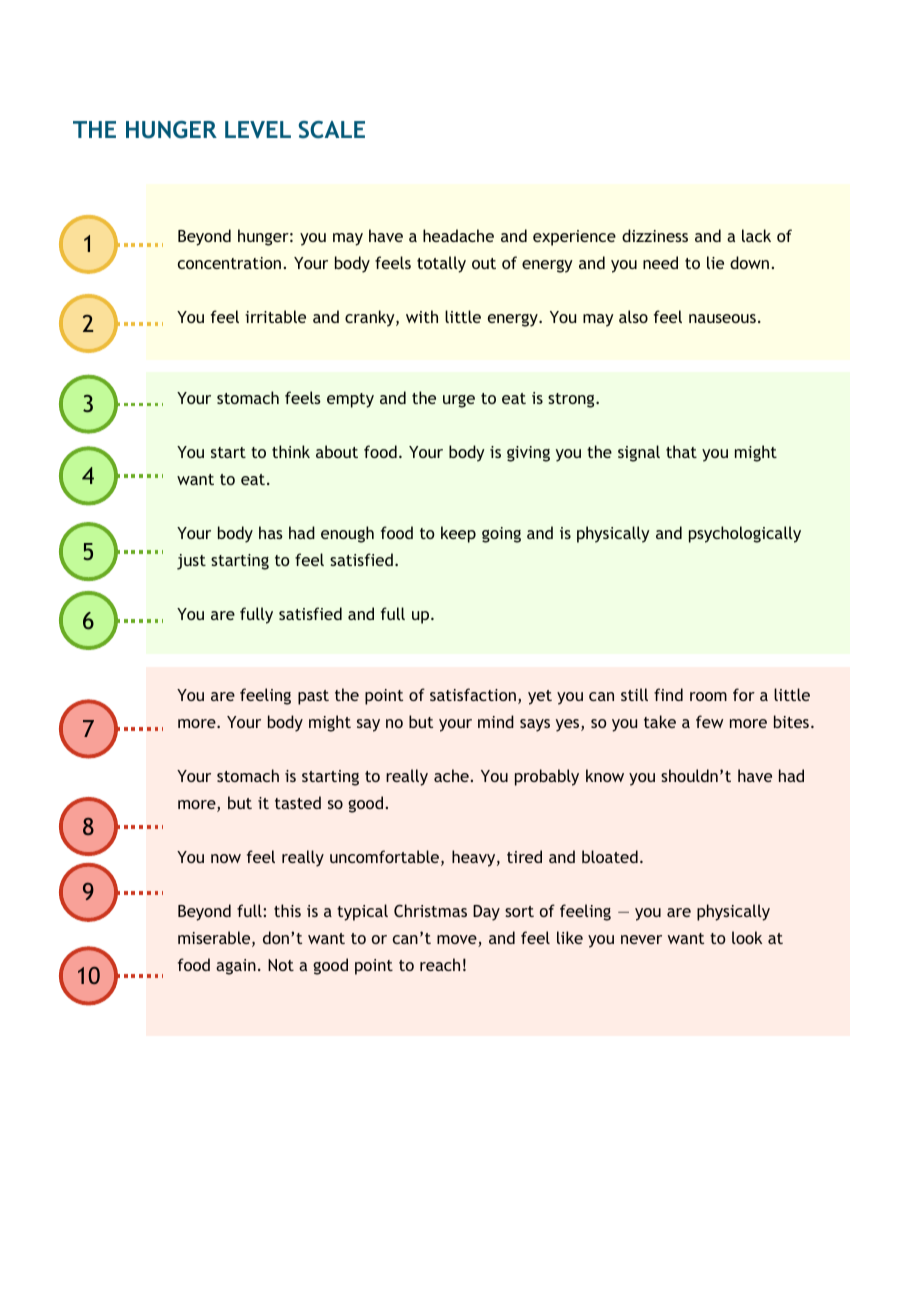 The height and width of the screenshot is (1316, 911). What do you see at coordinates (574, 238) in the screenshot?
I see `experience` at bounding box center [574, 238].
